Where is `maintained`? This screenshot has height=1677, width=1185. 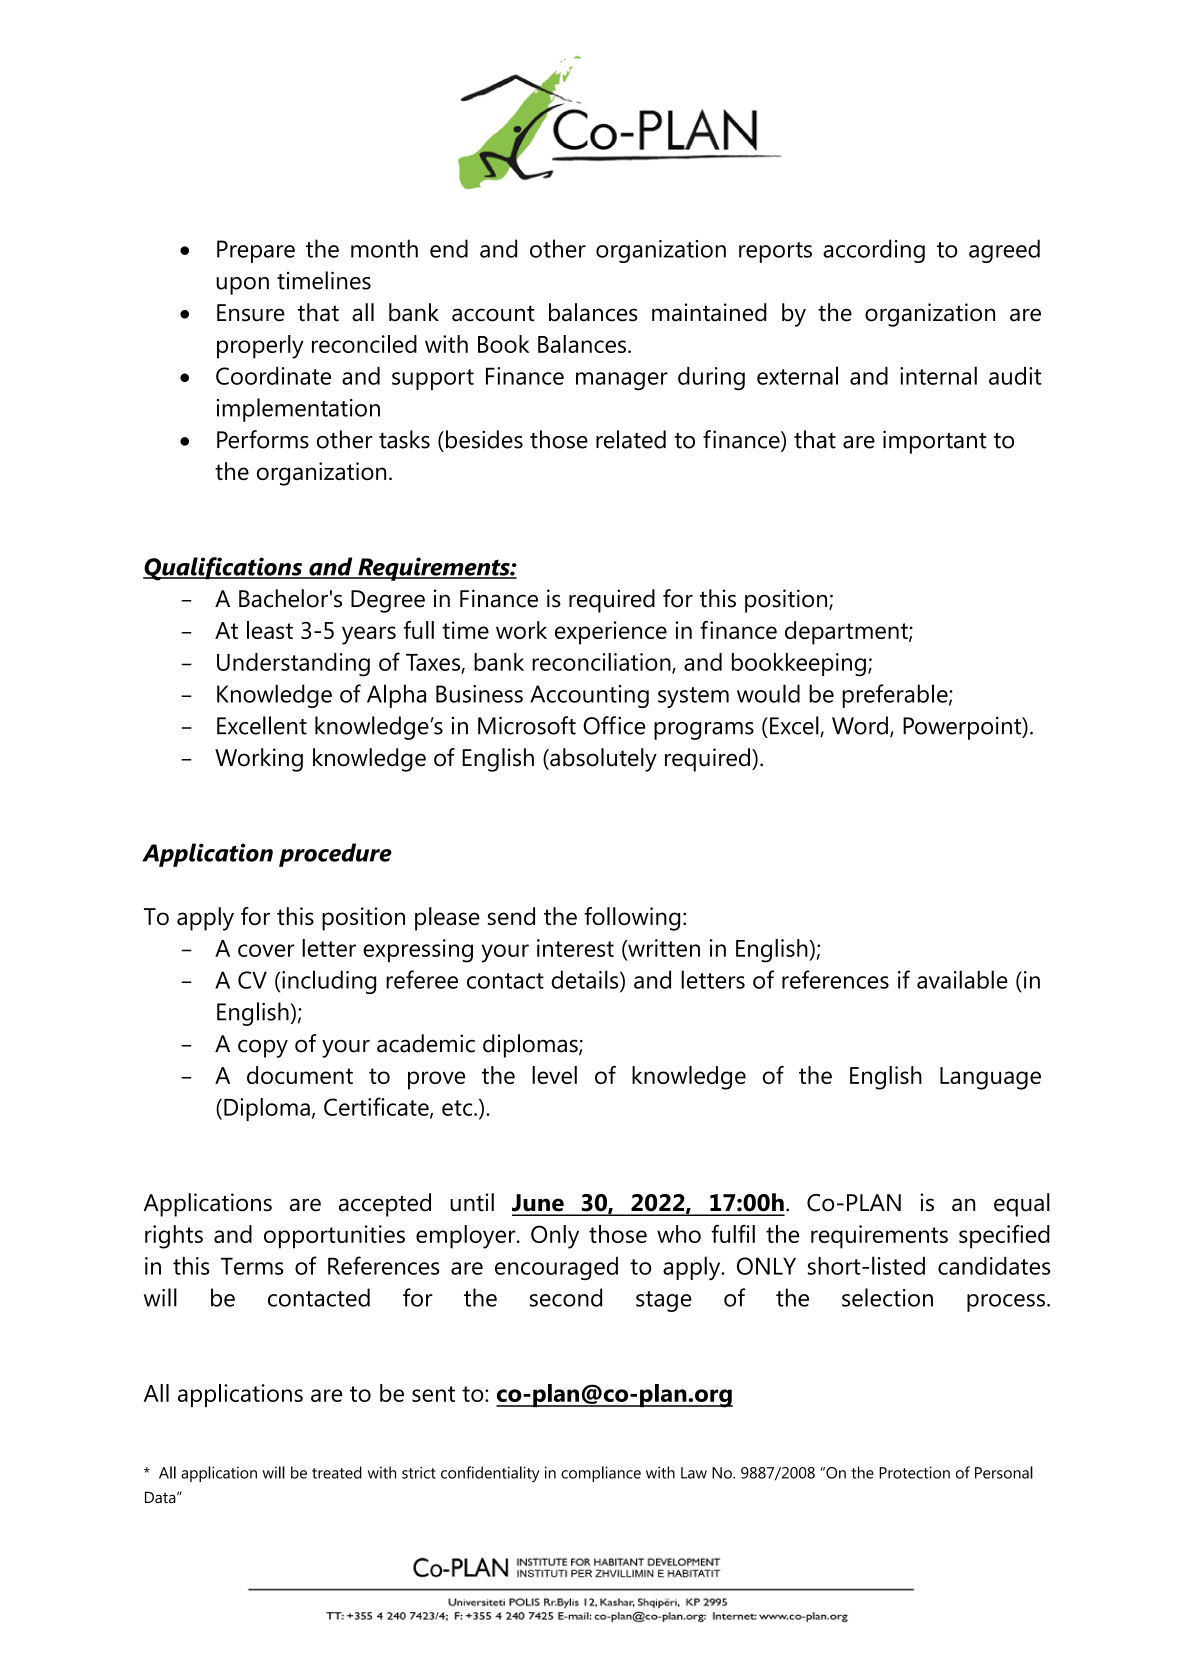 maintained is located at coordinates (709, 312).
